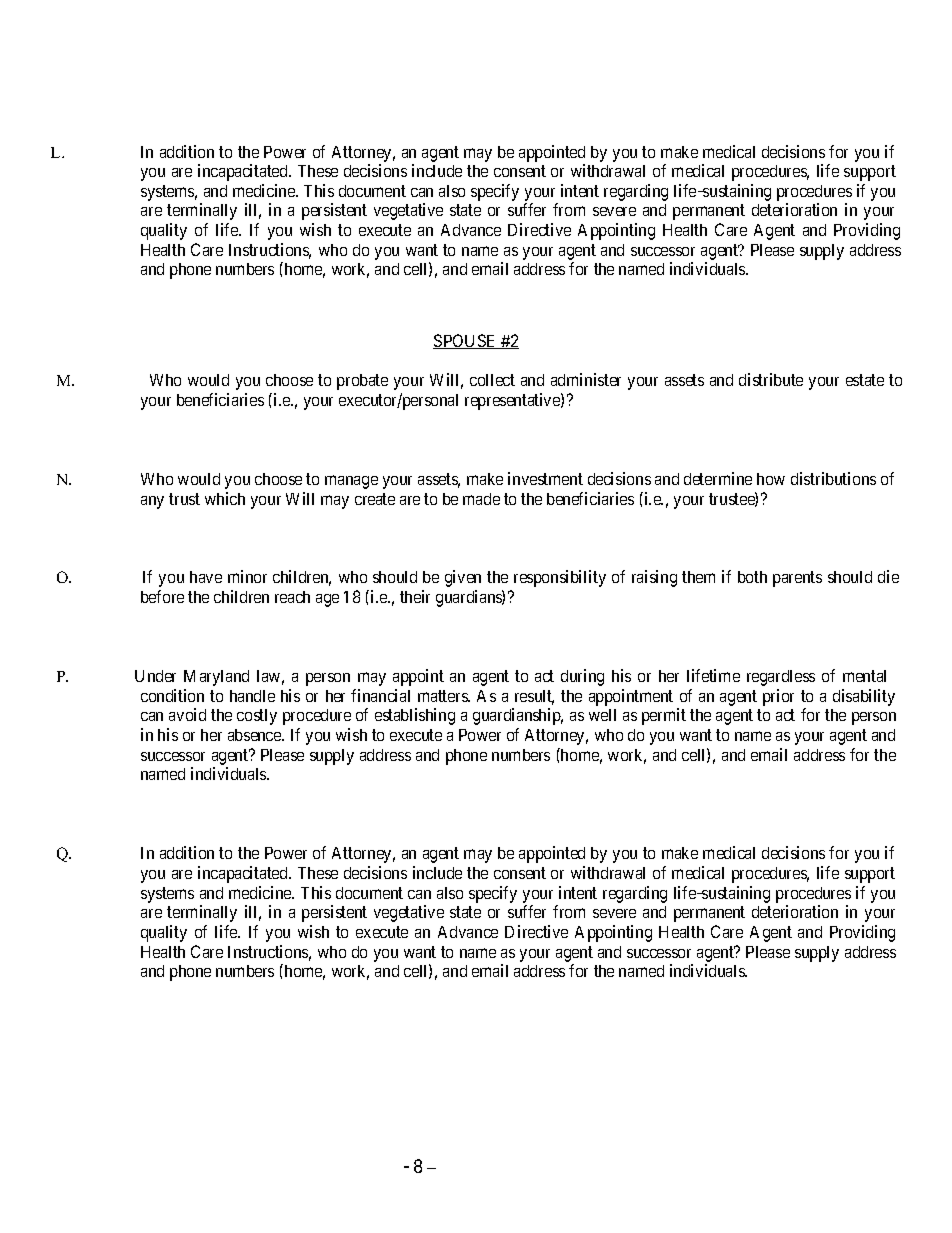 This screenshot has height=1233, width=952. Describe the element at coordinates (362, 382) in the screenshot. I see `probate` at that location.
